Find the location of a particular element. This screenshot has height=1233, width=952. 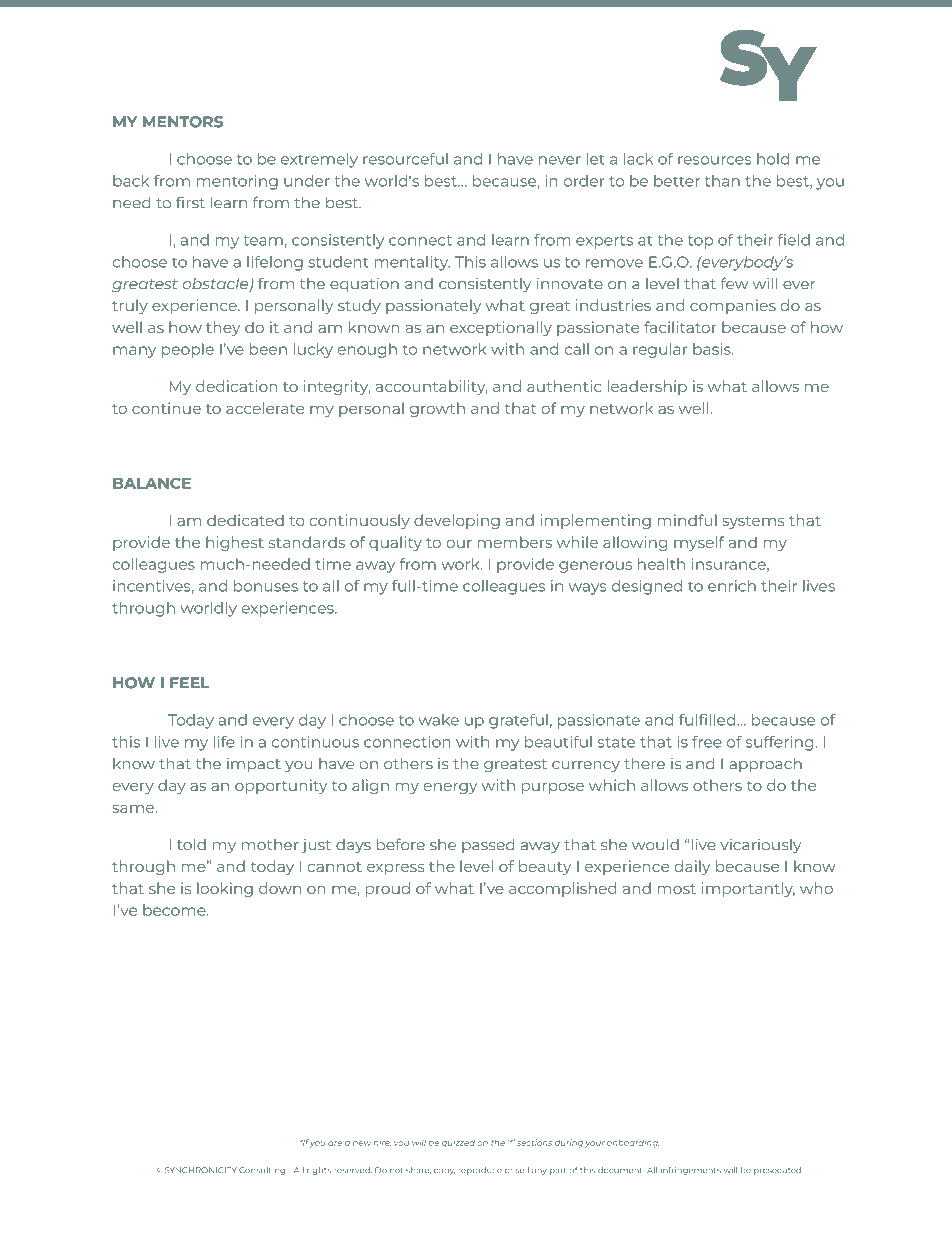

resourceful is located at coordinates (405, 159).
